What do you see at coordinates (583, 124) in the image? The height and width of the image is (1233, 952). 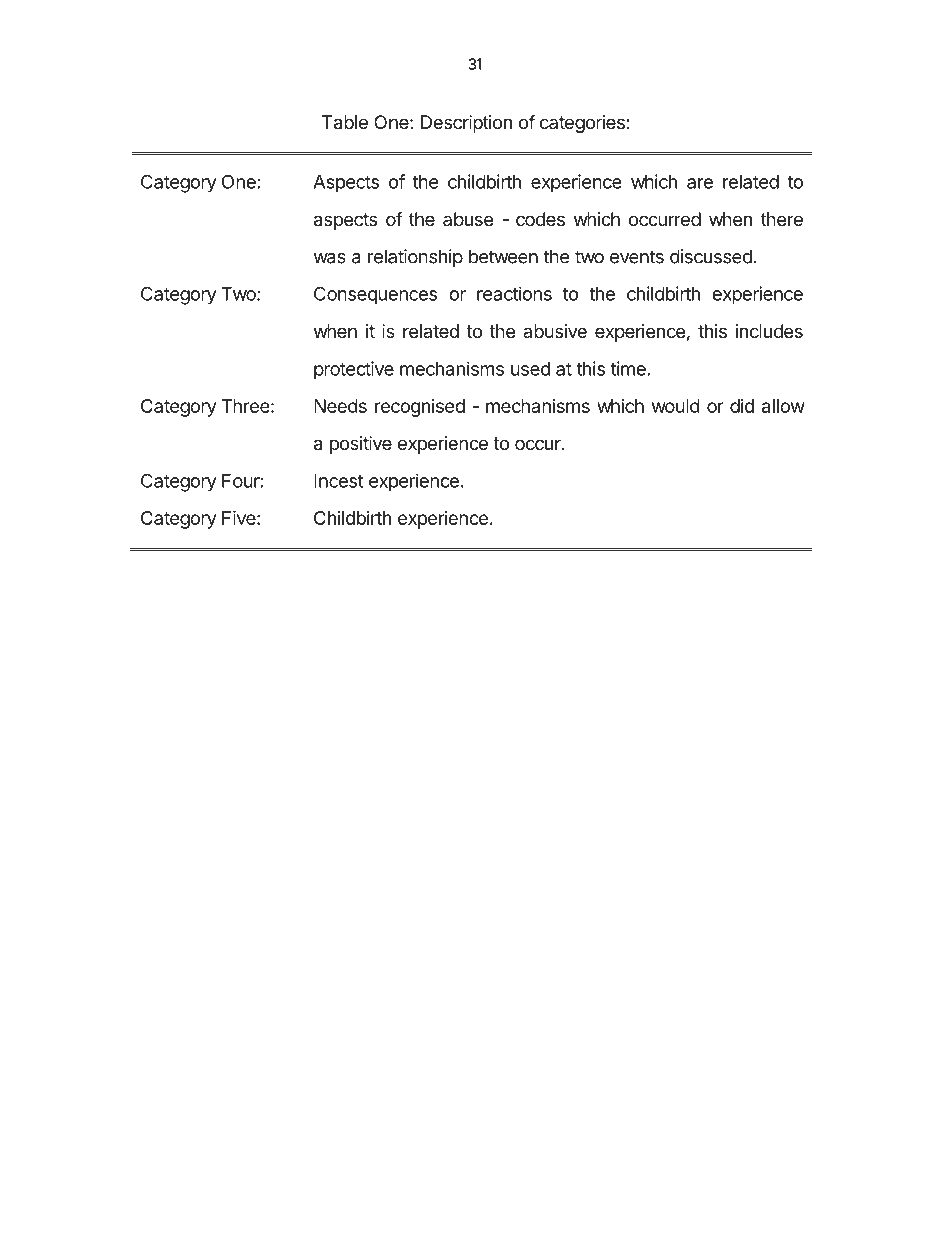 I see `categories` at bounding box center [583, 124].
